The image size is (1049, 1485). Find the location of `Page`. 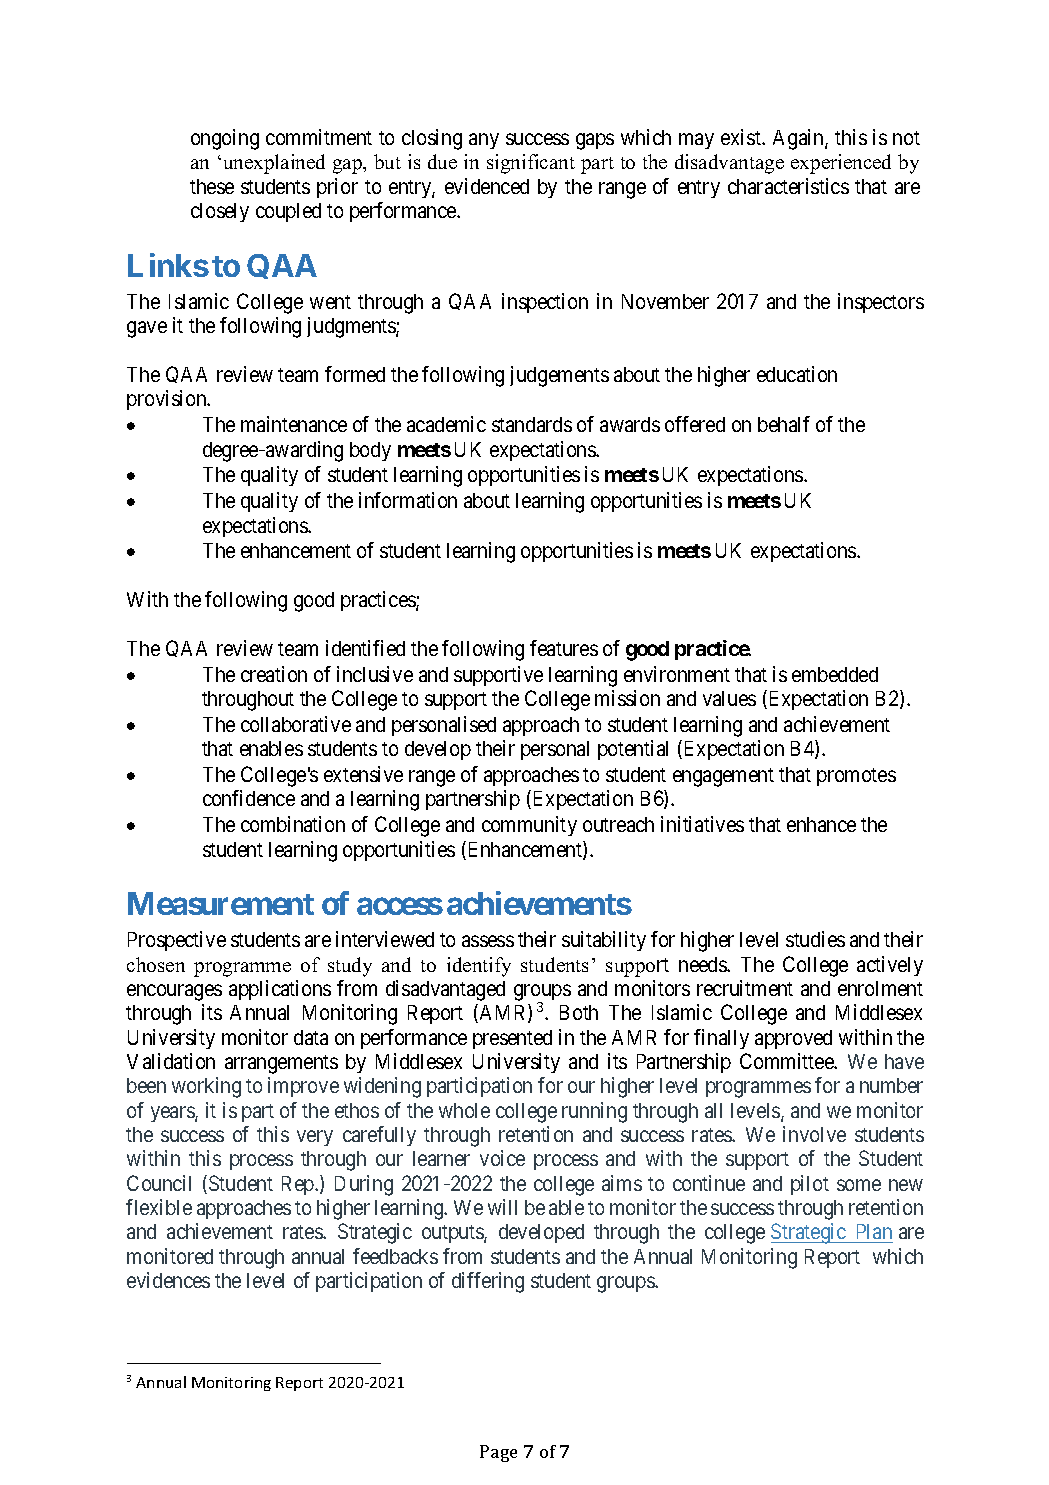

Page is located at coordinates (498, 1453).
